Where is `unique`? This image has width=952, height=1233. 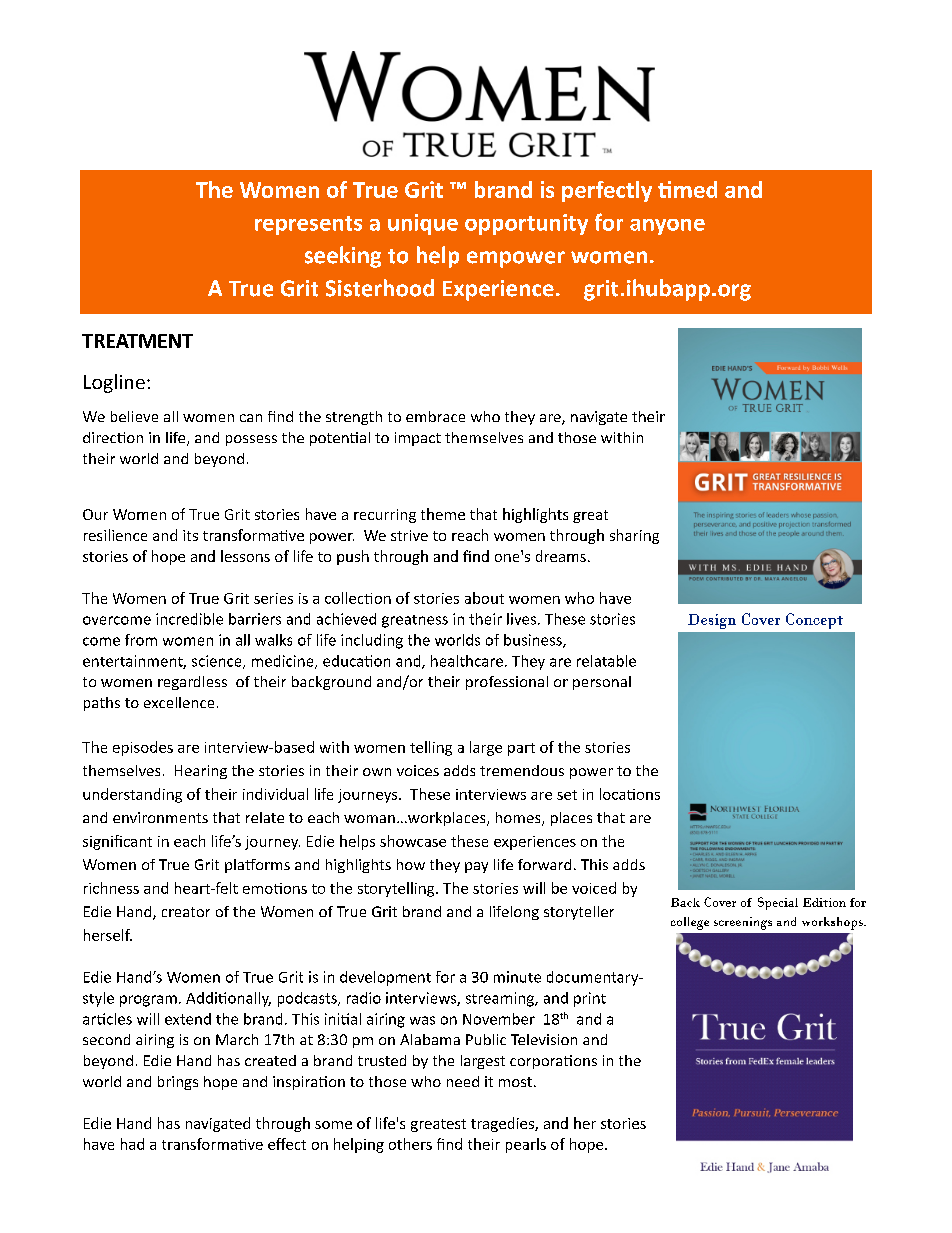
unique is located at coordinates (423, 224).
